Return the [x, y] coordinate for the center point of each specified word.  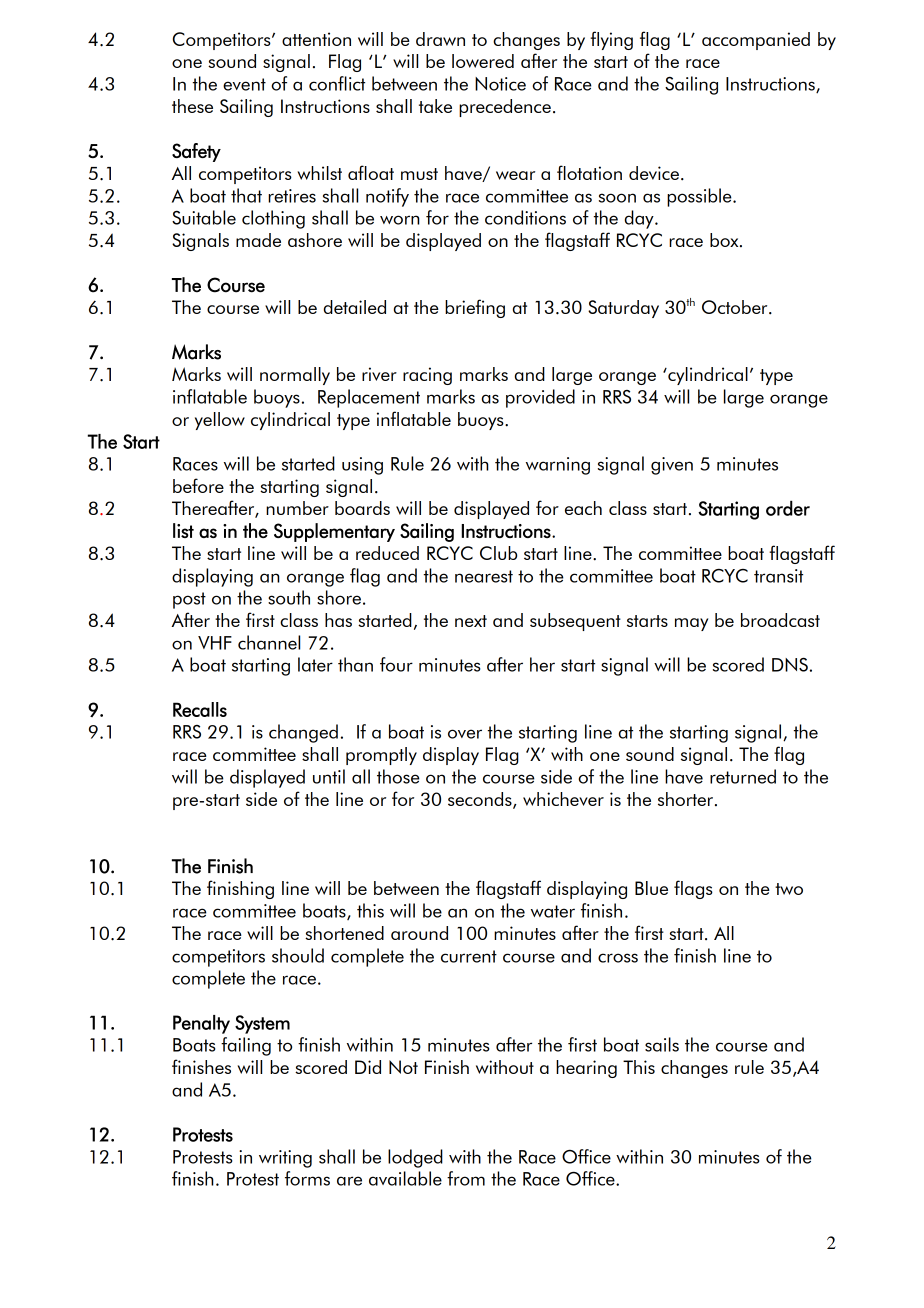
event [244, 84]
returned [743, 776]
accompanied [756, 41]
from [466, 1178]
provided [540, 398]
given [672, 466]
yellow [220, 421]
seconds [481, 800]
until [329, 776]
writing [285, 1159]
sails [662, 1044]
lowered [483, 61]
